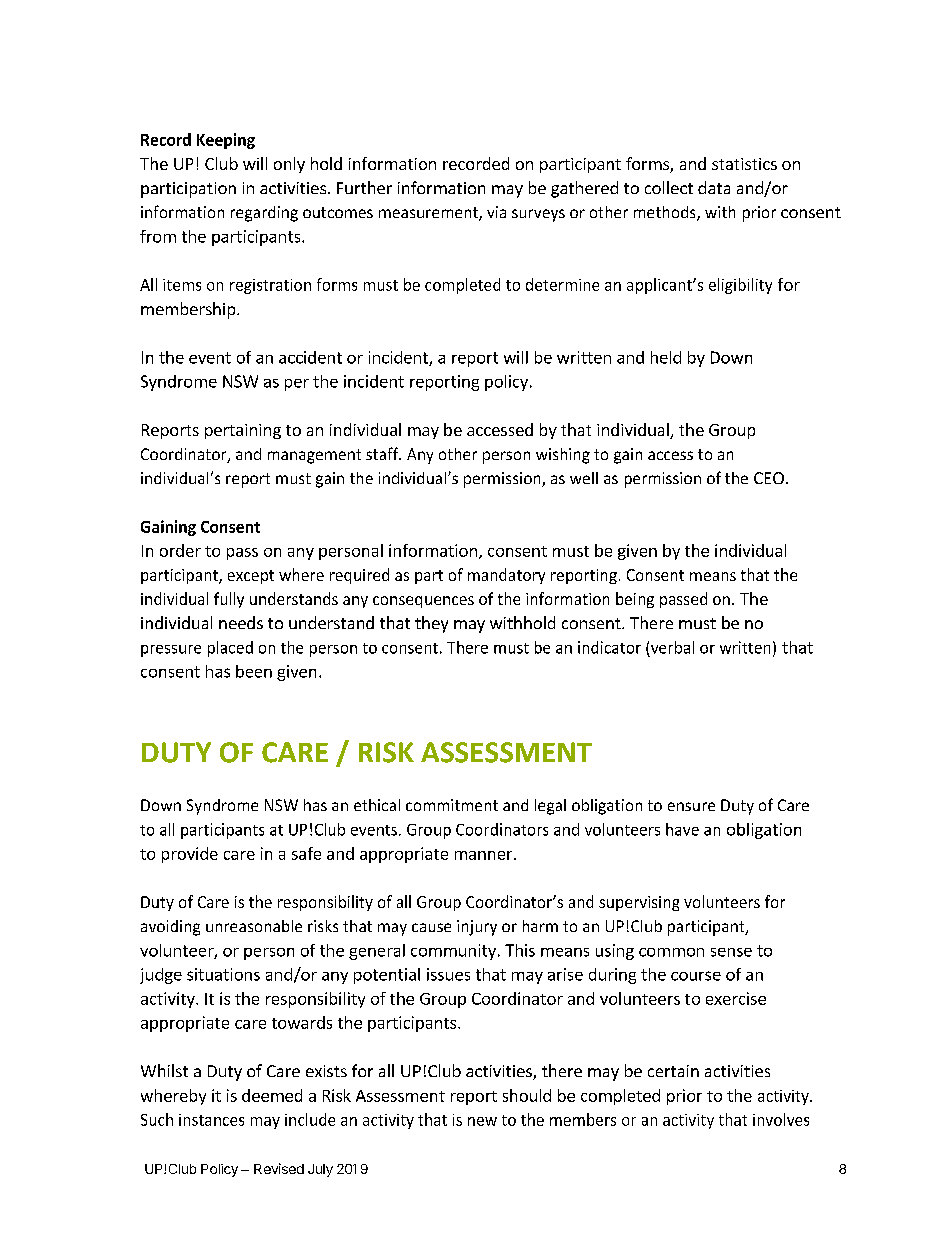  What do you see at coordinates (482, 1121) in the page?
I see `new` at bounding box center [482, 1121].
